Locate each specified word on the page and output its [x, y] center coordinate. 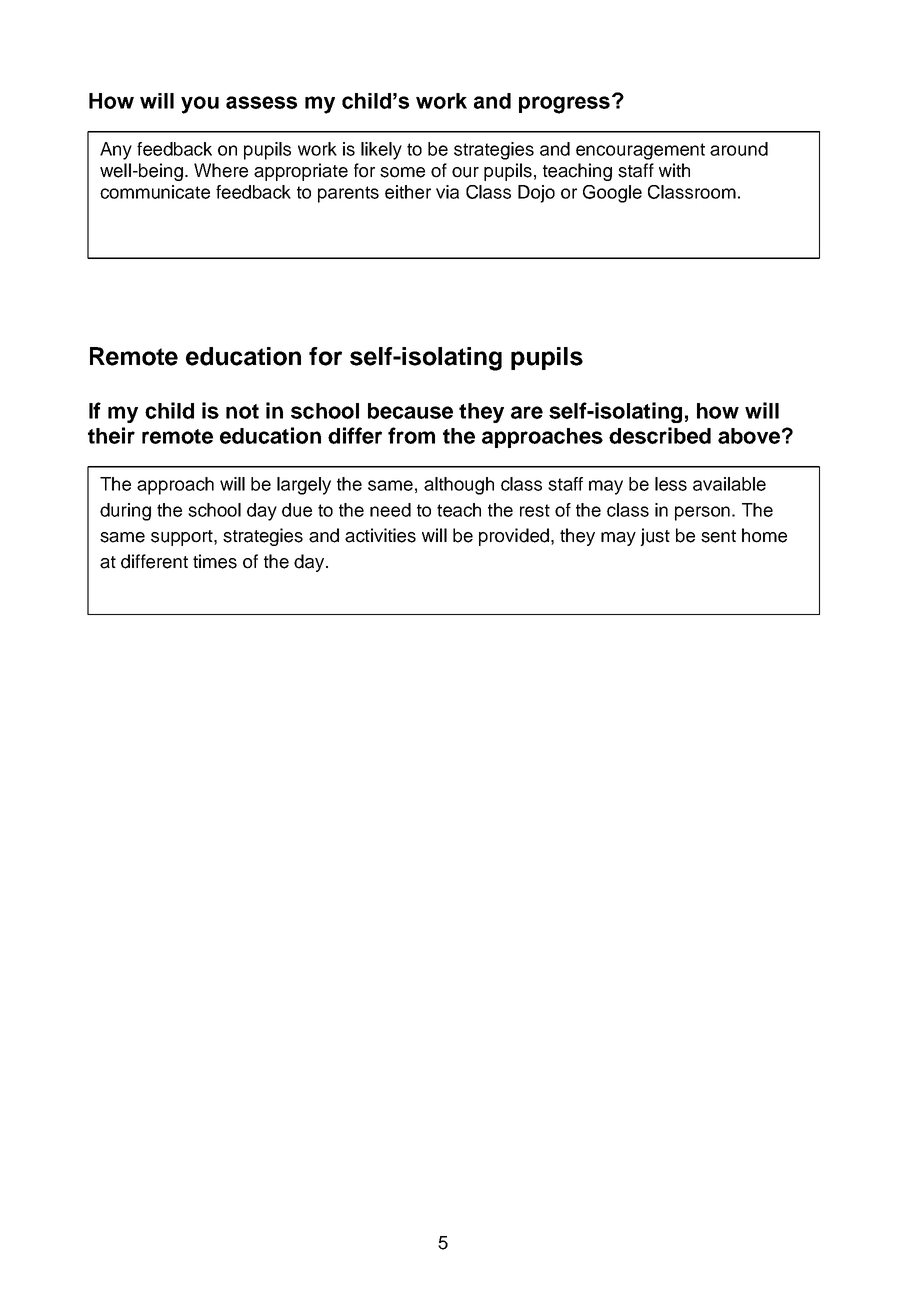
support [183, 538]
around [739, 149]
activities [380, 535]
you [200, 105]
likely [381, 151]
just [655, 537]
